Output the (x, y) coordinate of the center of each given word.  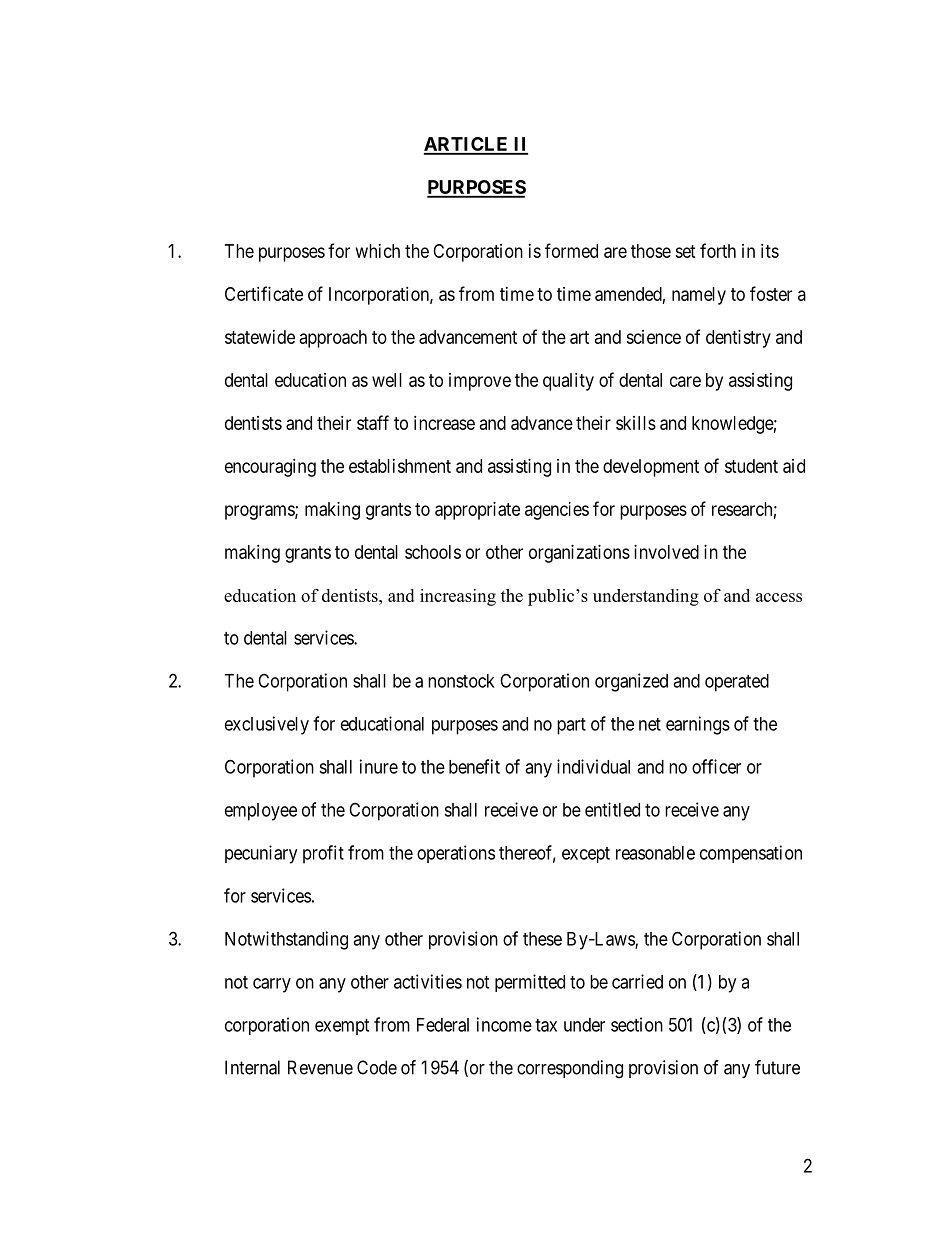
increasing (458, 597)
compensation (751, 854)
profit (323, 854)
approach (333, 339)
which (378, 251)
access (779, 597)
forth (718, 250)
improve (480, 382)
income (504, 1024)
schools (433, 552)
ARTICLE (467, 145)
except (586, 855)
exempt (342, 1027)
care (685, 381)
